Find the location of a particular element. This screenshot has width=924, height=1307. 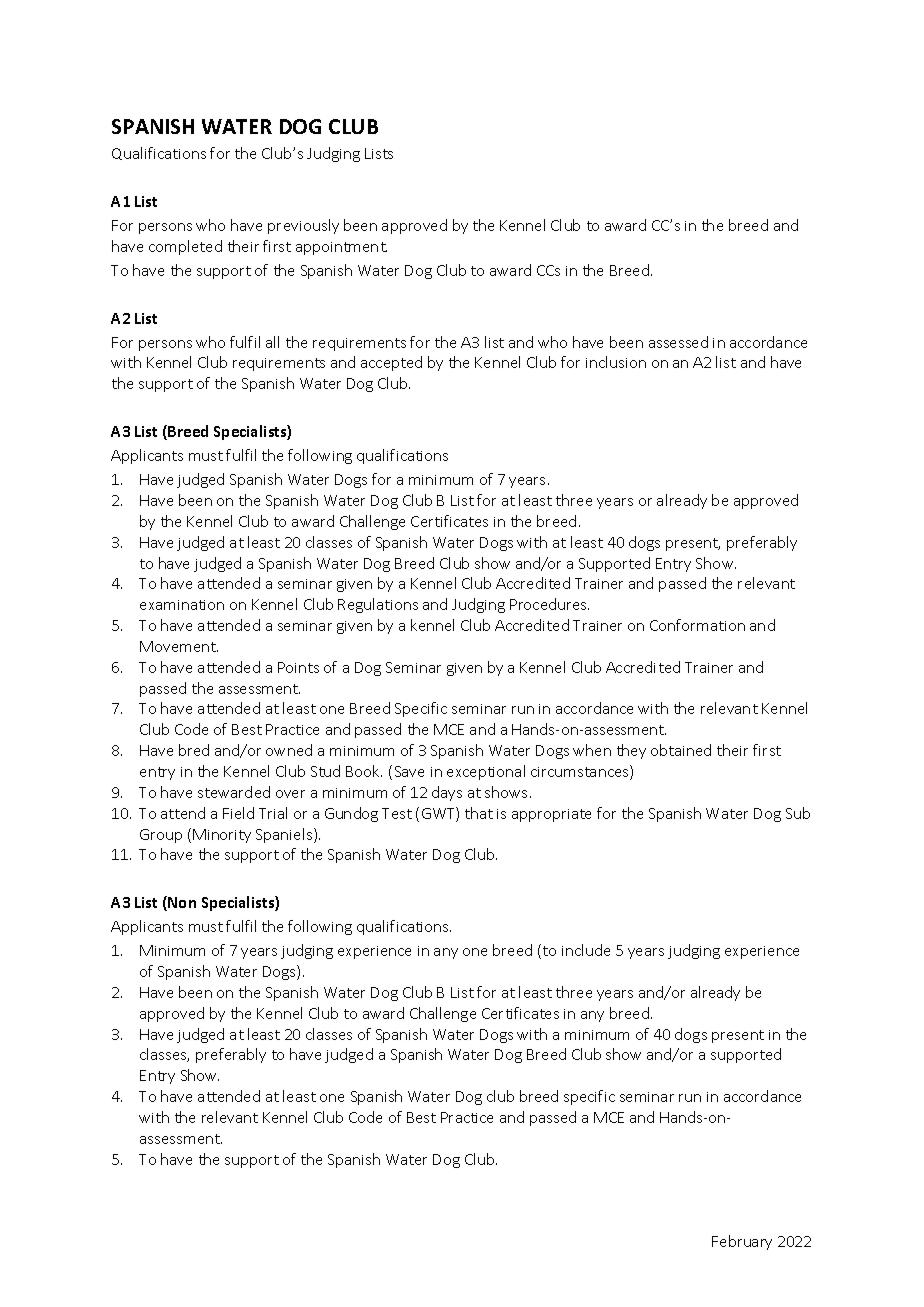

Non is located at coordinates (181, 903).
